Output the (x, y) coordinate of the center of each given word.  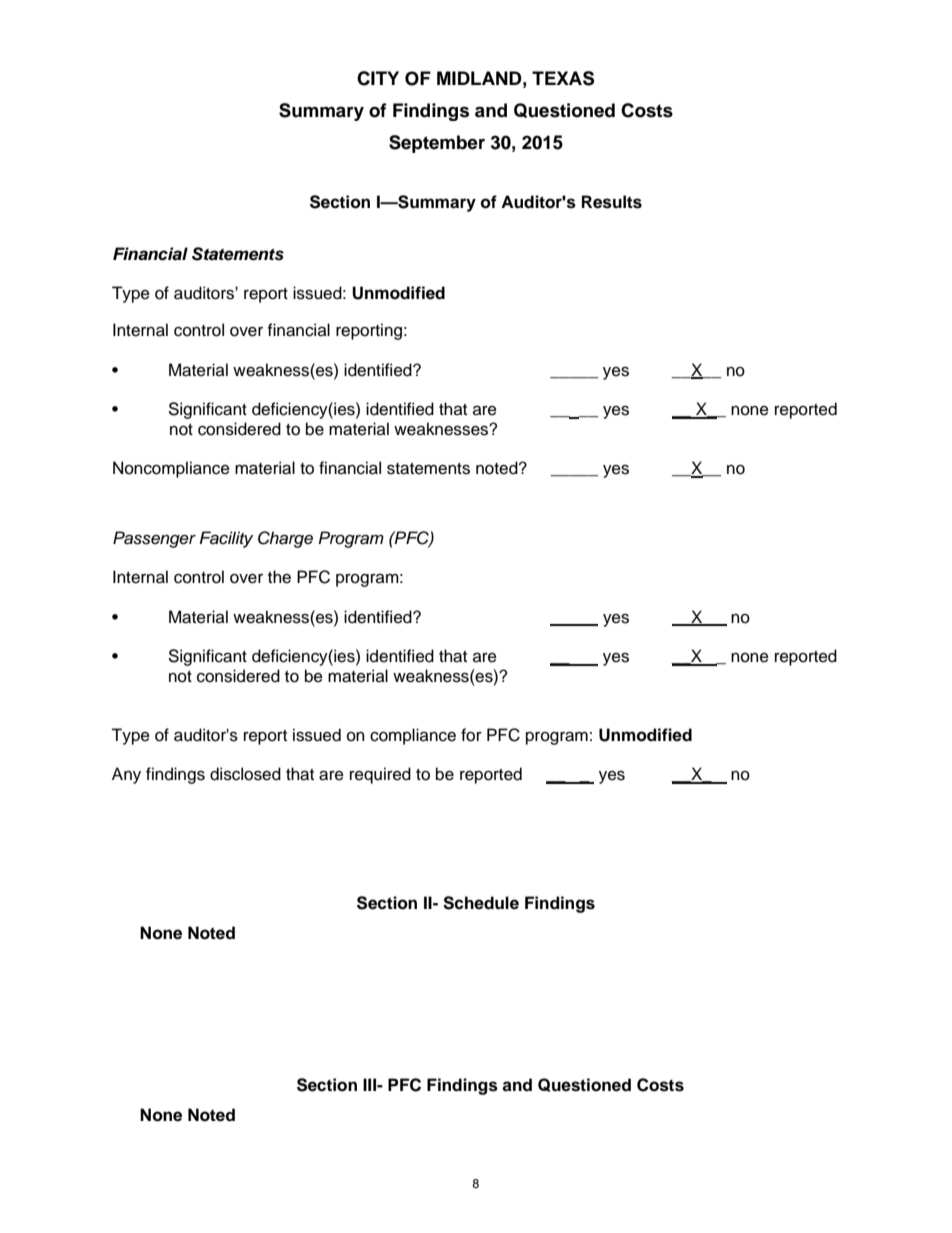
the (279, 577)
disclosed (245, 774)
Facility (226, 539)
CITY (378, 78)
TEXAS (563, 78)
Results (612, 202)
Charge (285, 539)
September (437, 144)
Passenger (154, 539)
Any (126, 775)
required (380, 775)
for (471, 735)
